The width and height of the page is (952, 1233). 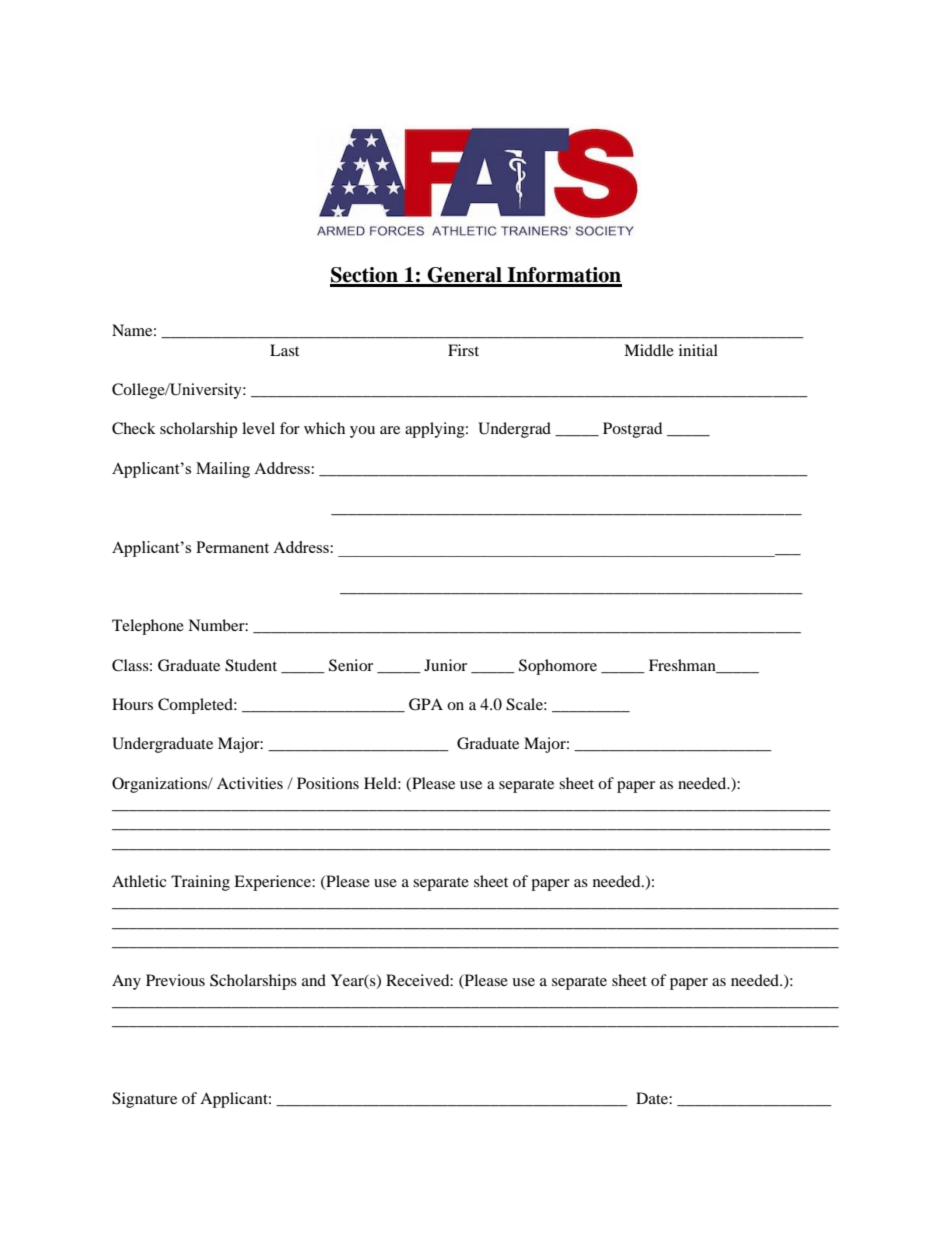 What do you see at coordinates (132, 704) in the page?
I see `Hours` at bounding box center [132, 704].
